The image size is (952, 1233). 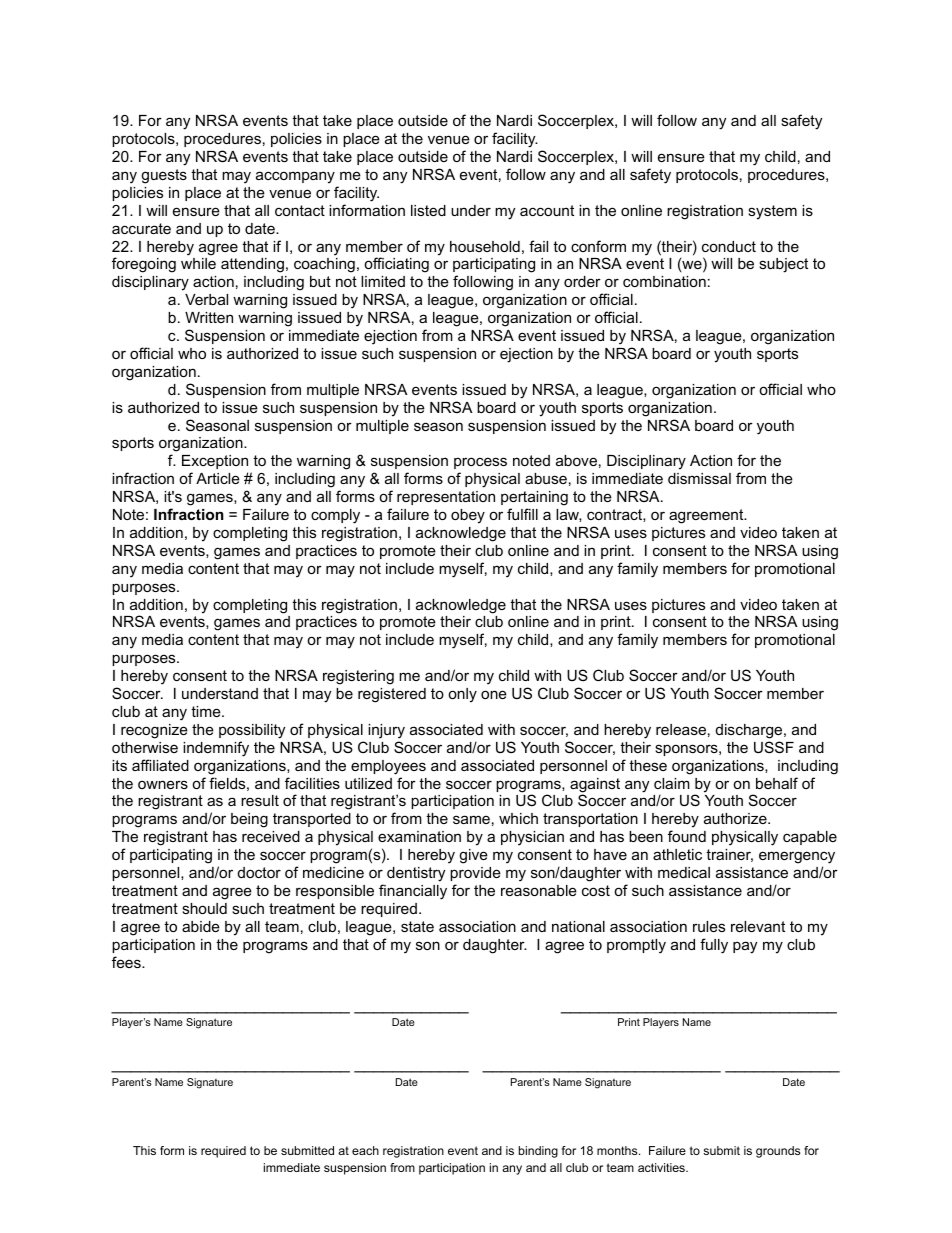 I want to click on listed, so click(x=428, y=210).
